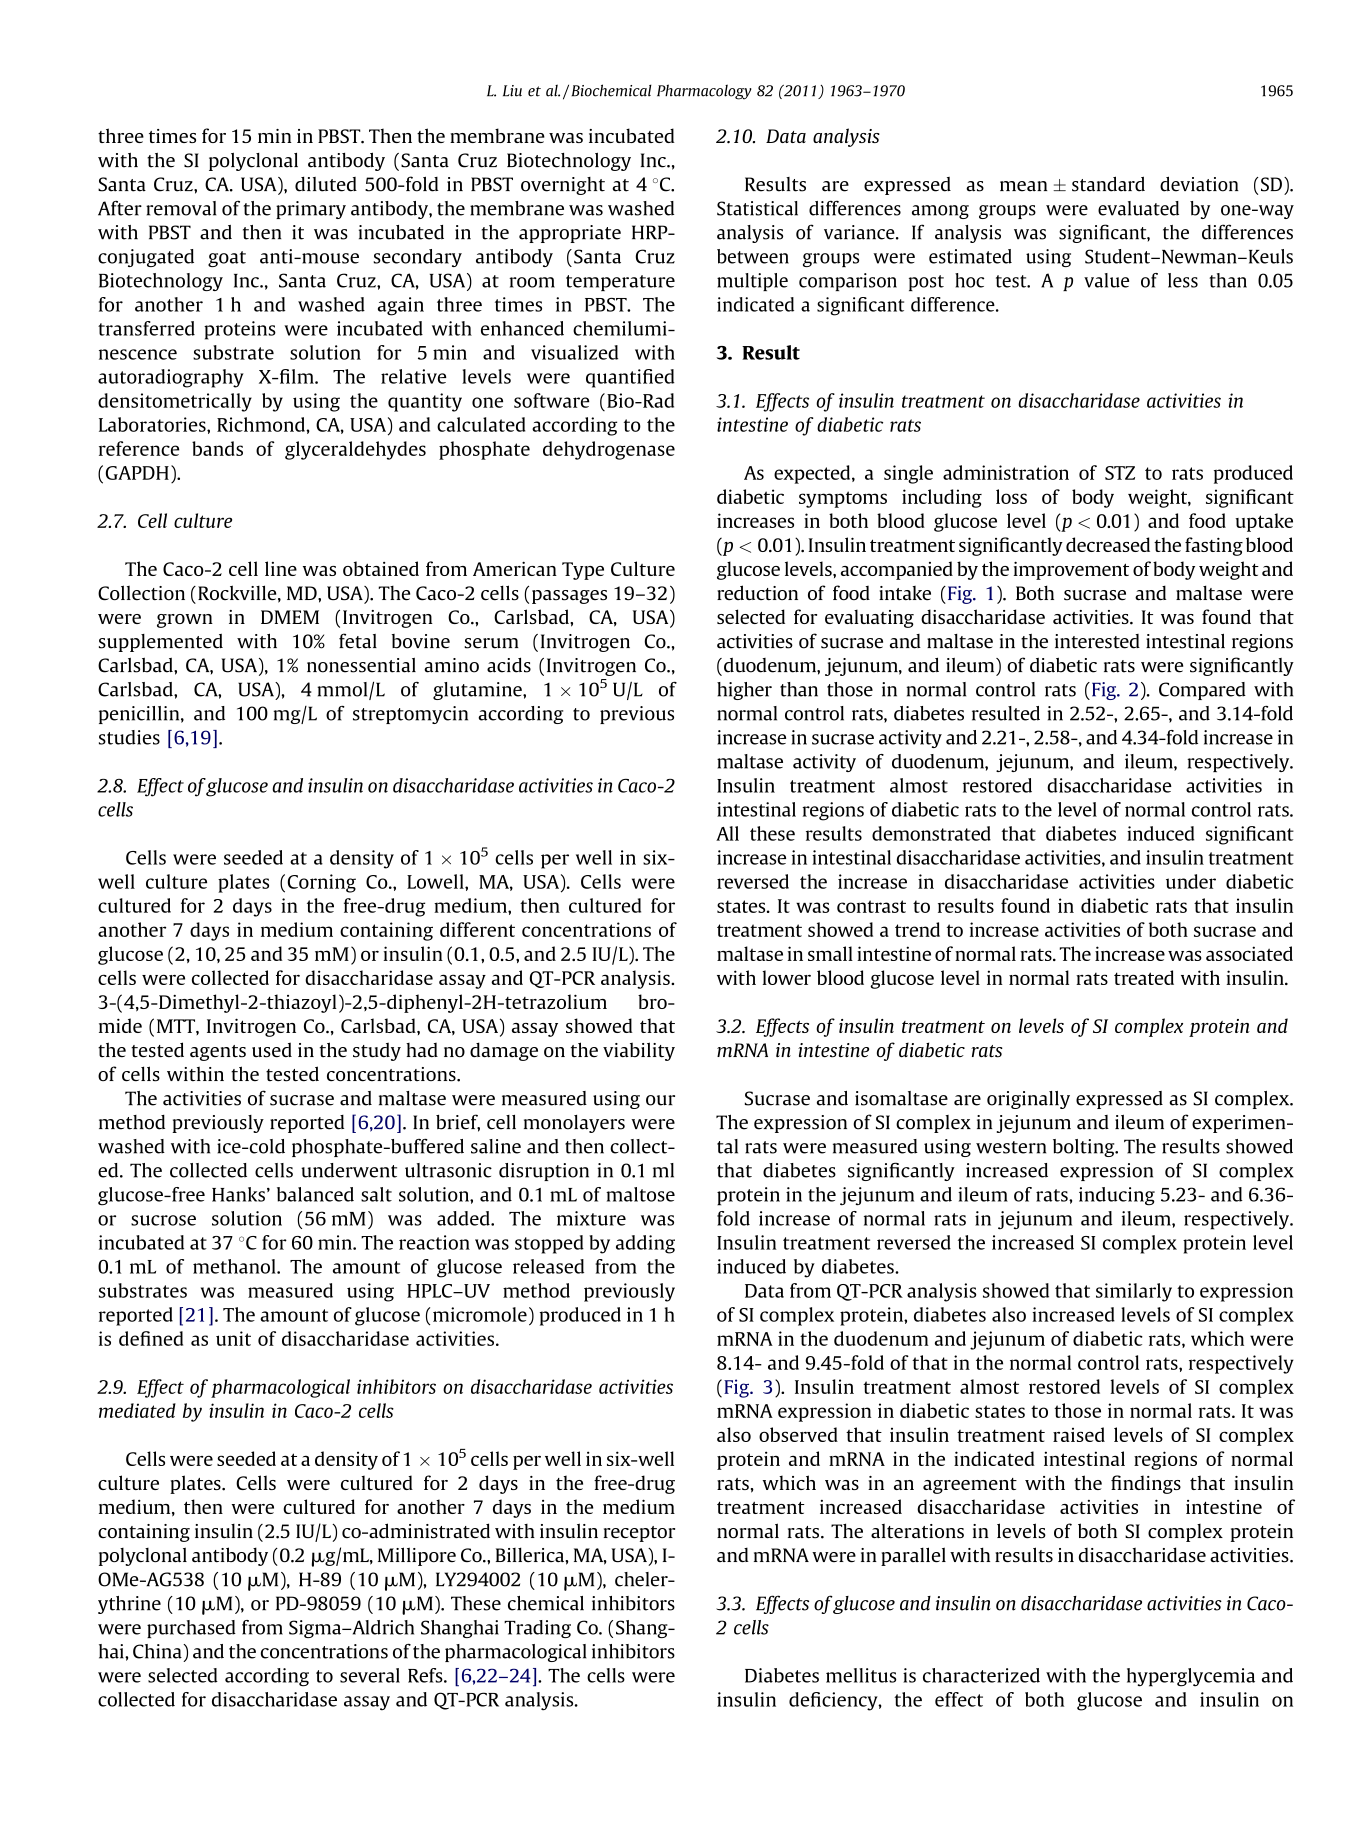 This screenshot has height=1825, width=1369. I want to click on lower, so click(786, 977).
